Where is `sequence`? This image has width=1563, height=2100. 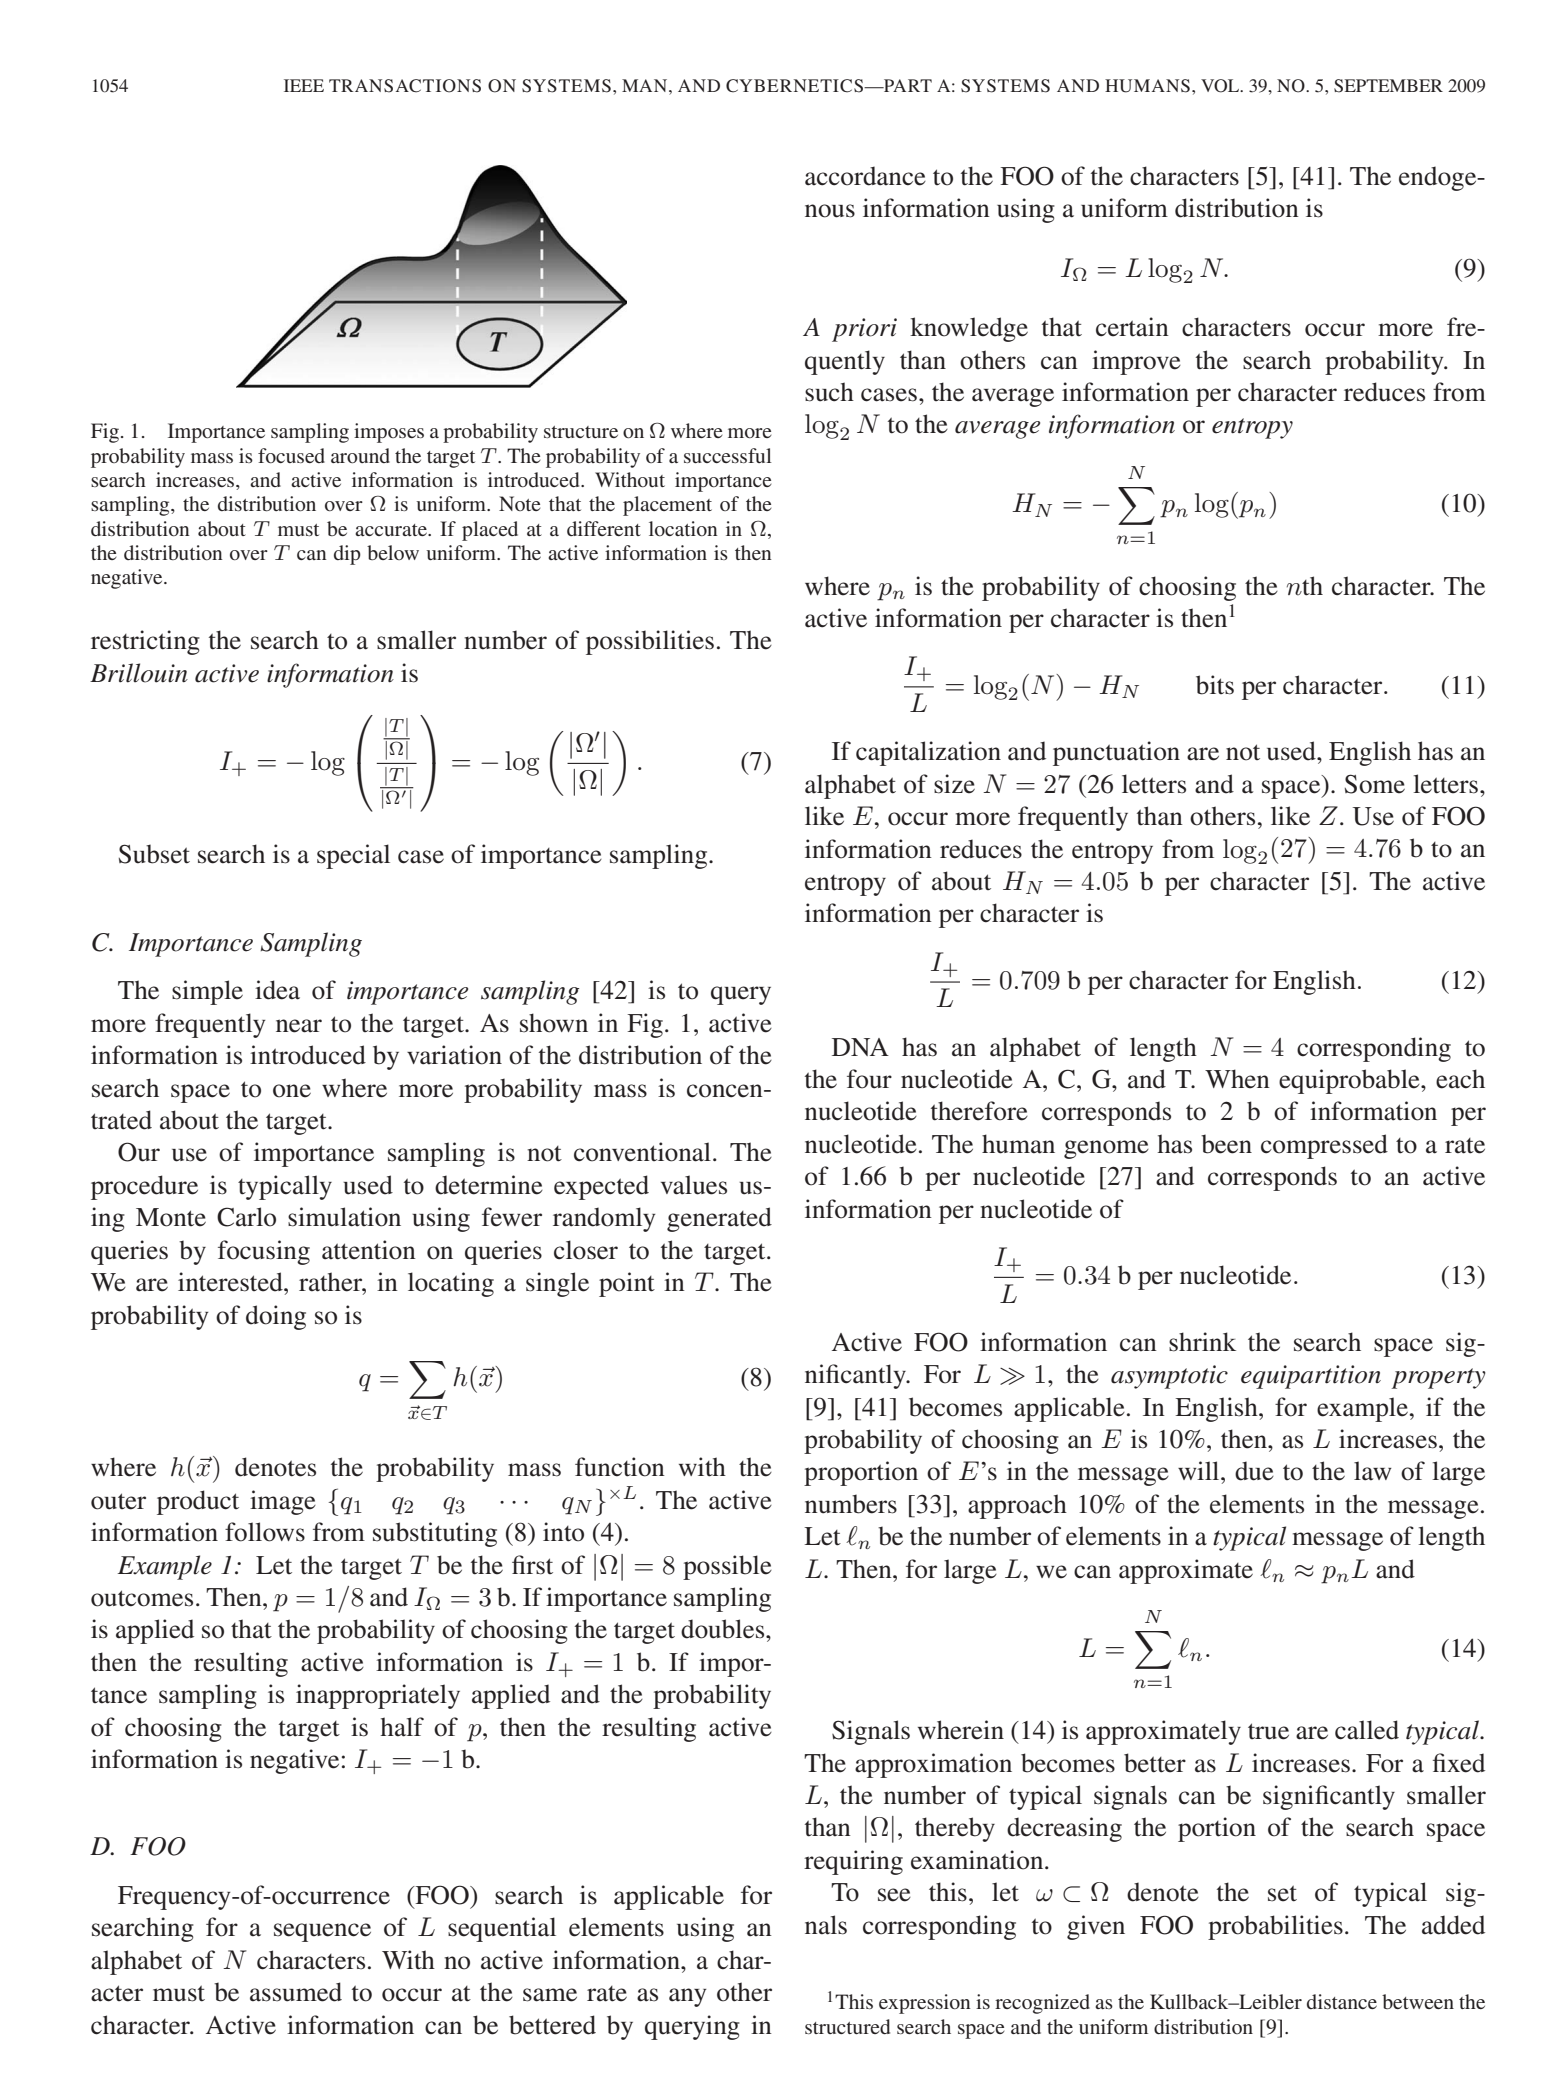
sequence is located at coordinates (322, 1932).
